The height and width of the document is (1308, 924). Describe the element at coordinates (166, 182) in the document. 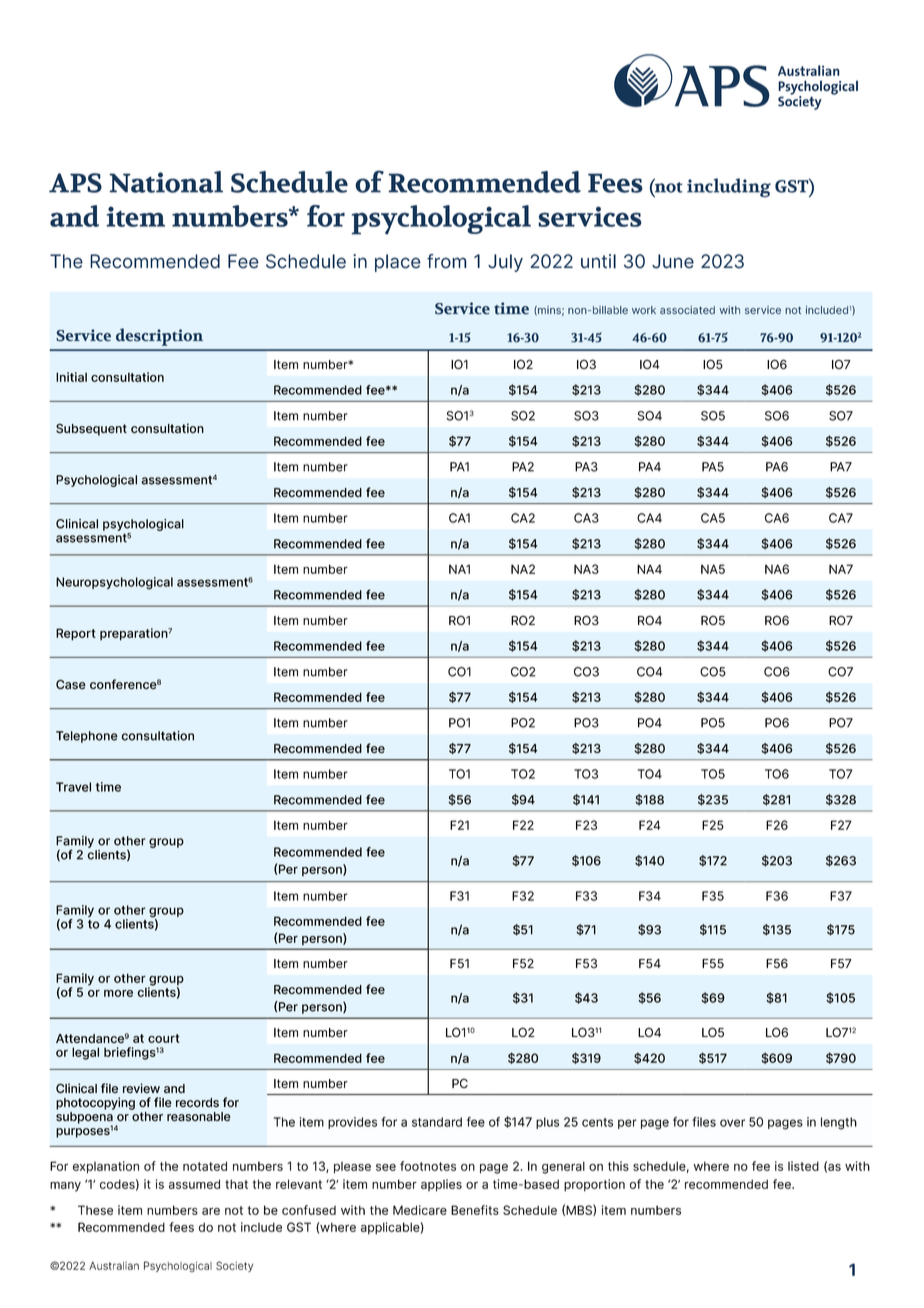

I see `National` at that location.
